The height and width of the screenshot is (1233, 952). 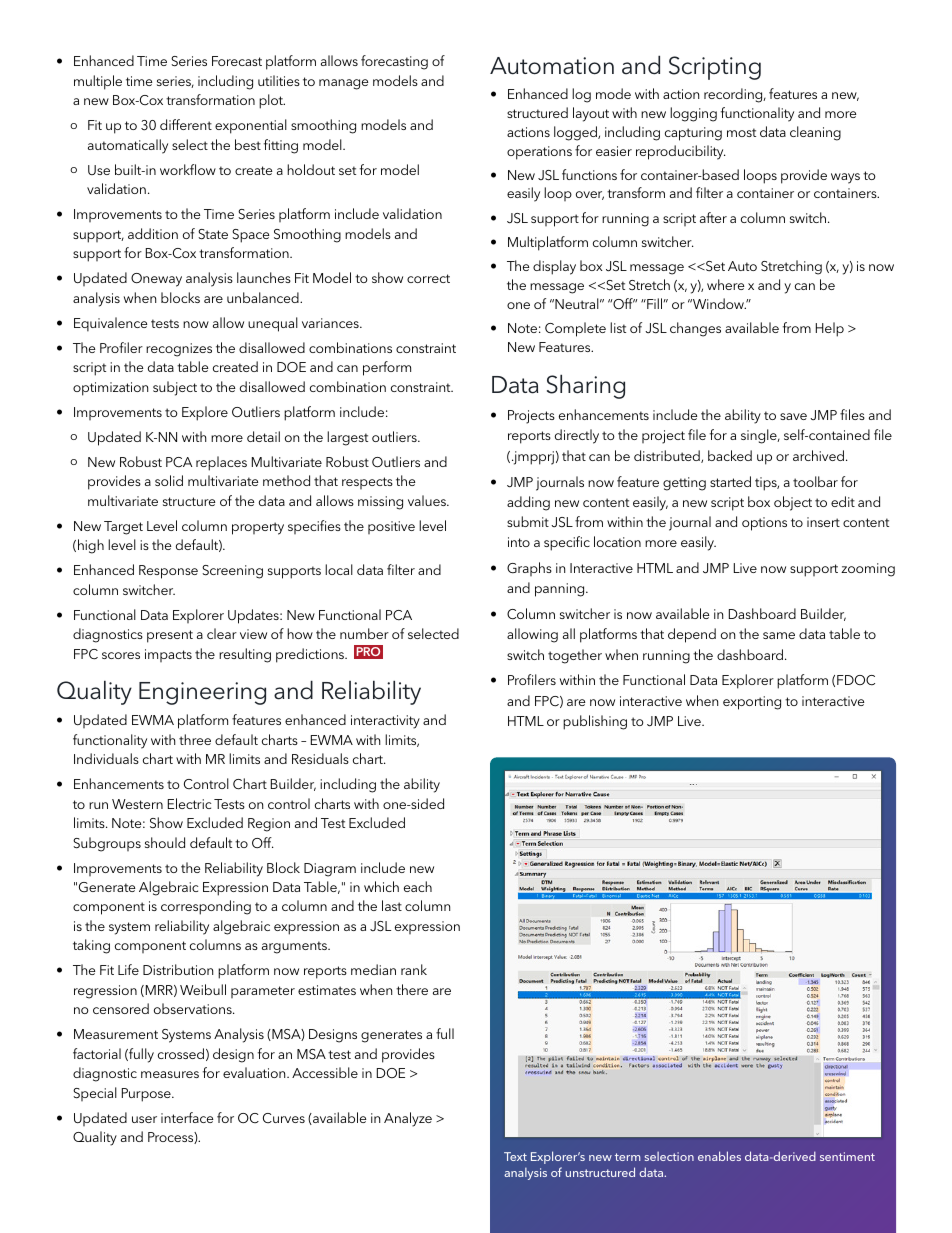 What do you see at coordinates (741, 132) in the screenshot?
I see `most` at bounding box center [741, 132].
